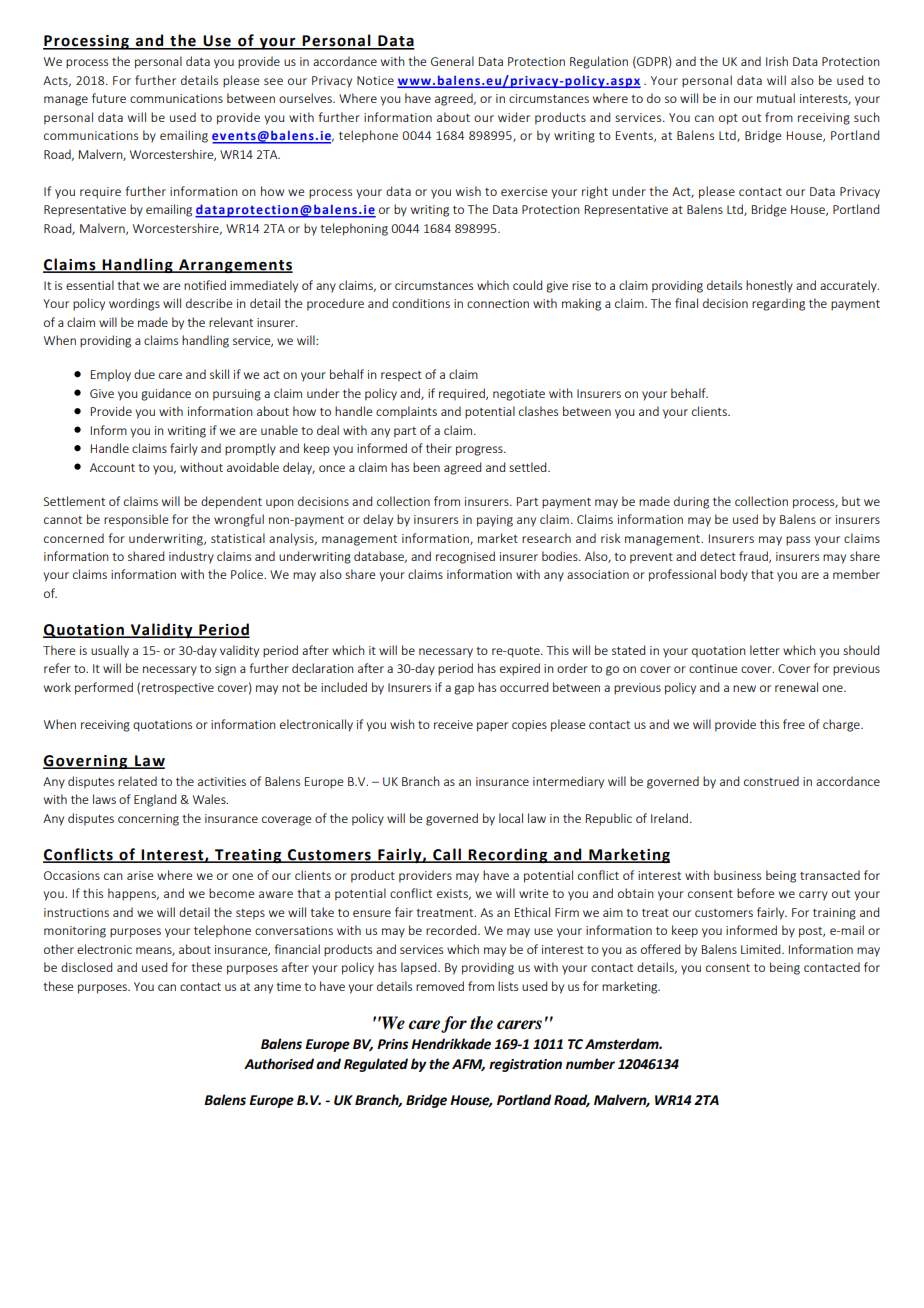 The height and width of the page is (1308, 924). Describe the element at coordinates (86, 967) in the page. I see `disclosed` at that location.
